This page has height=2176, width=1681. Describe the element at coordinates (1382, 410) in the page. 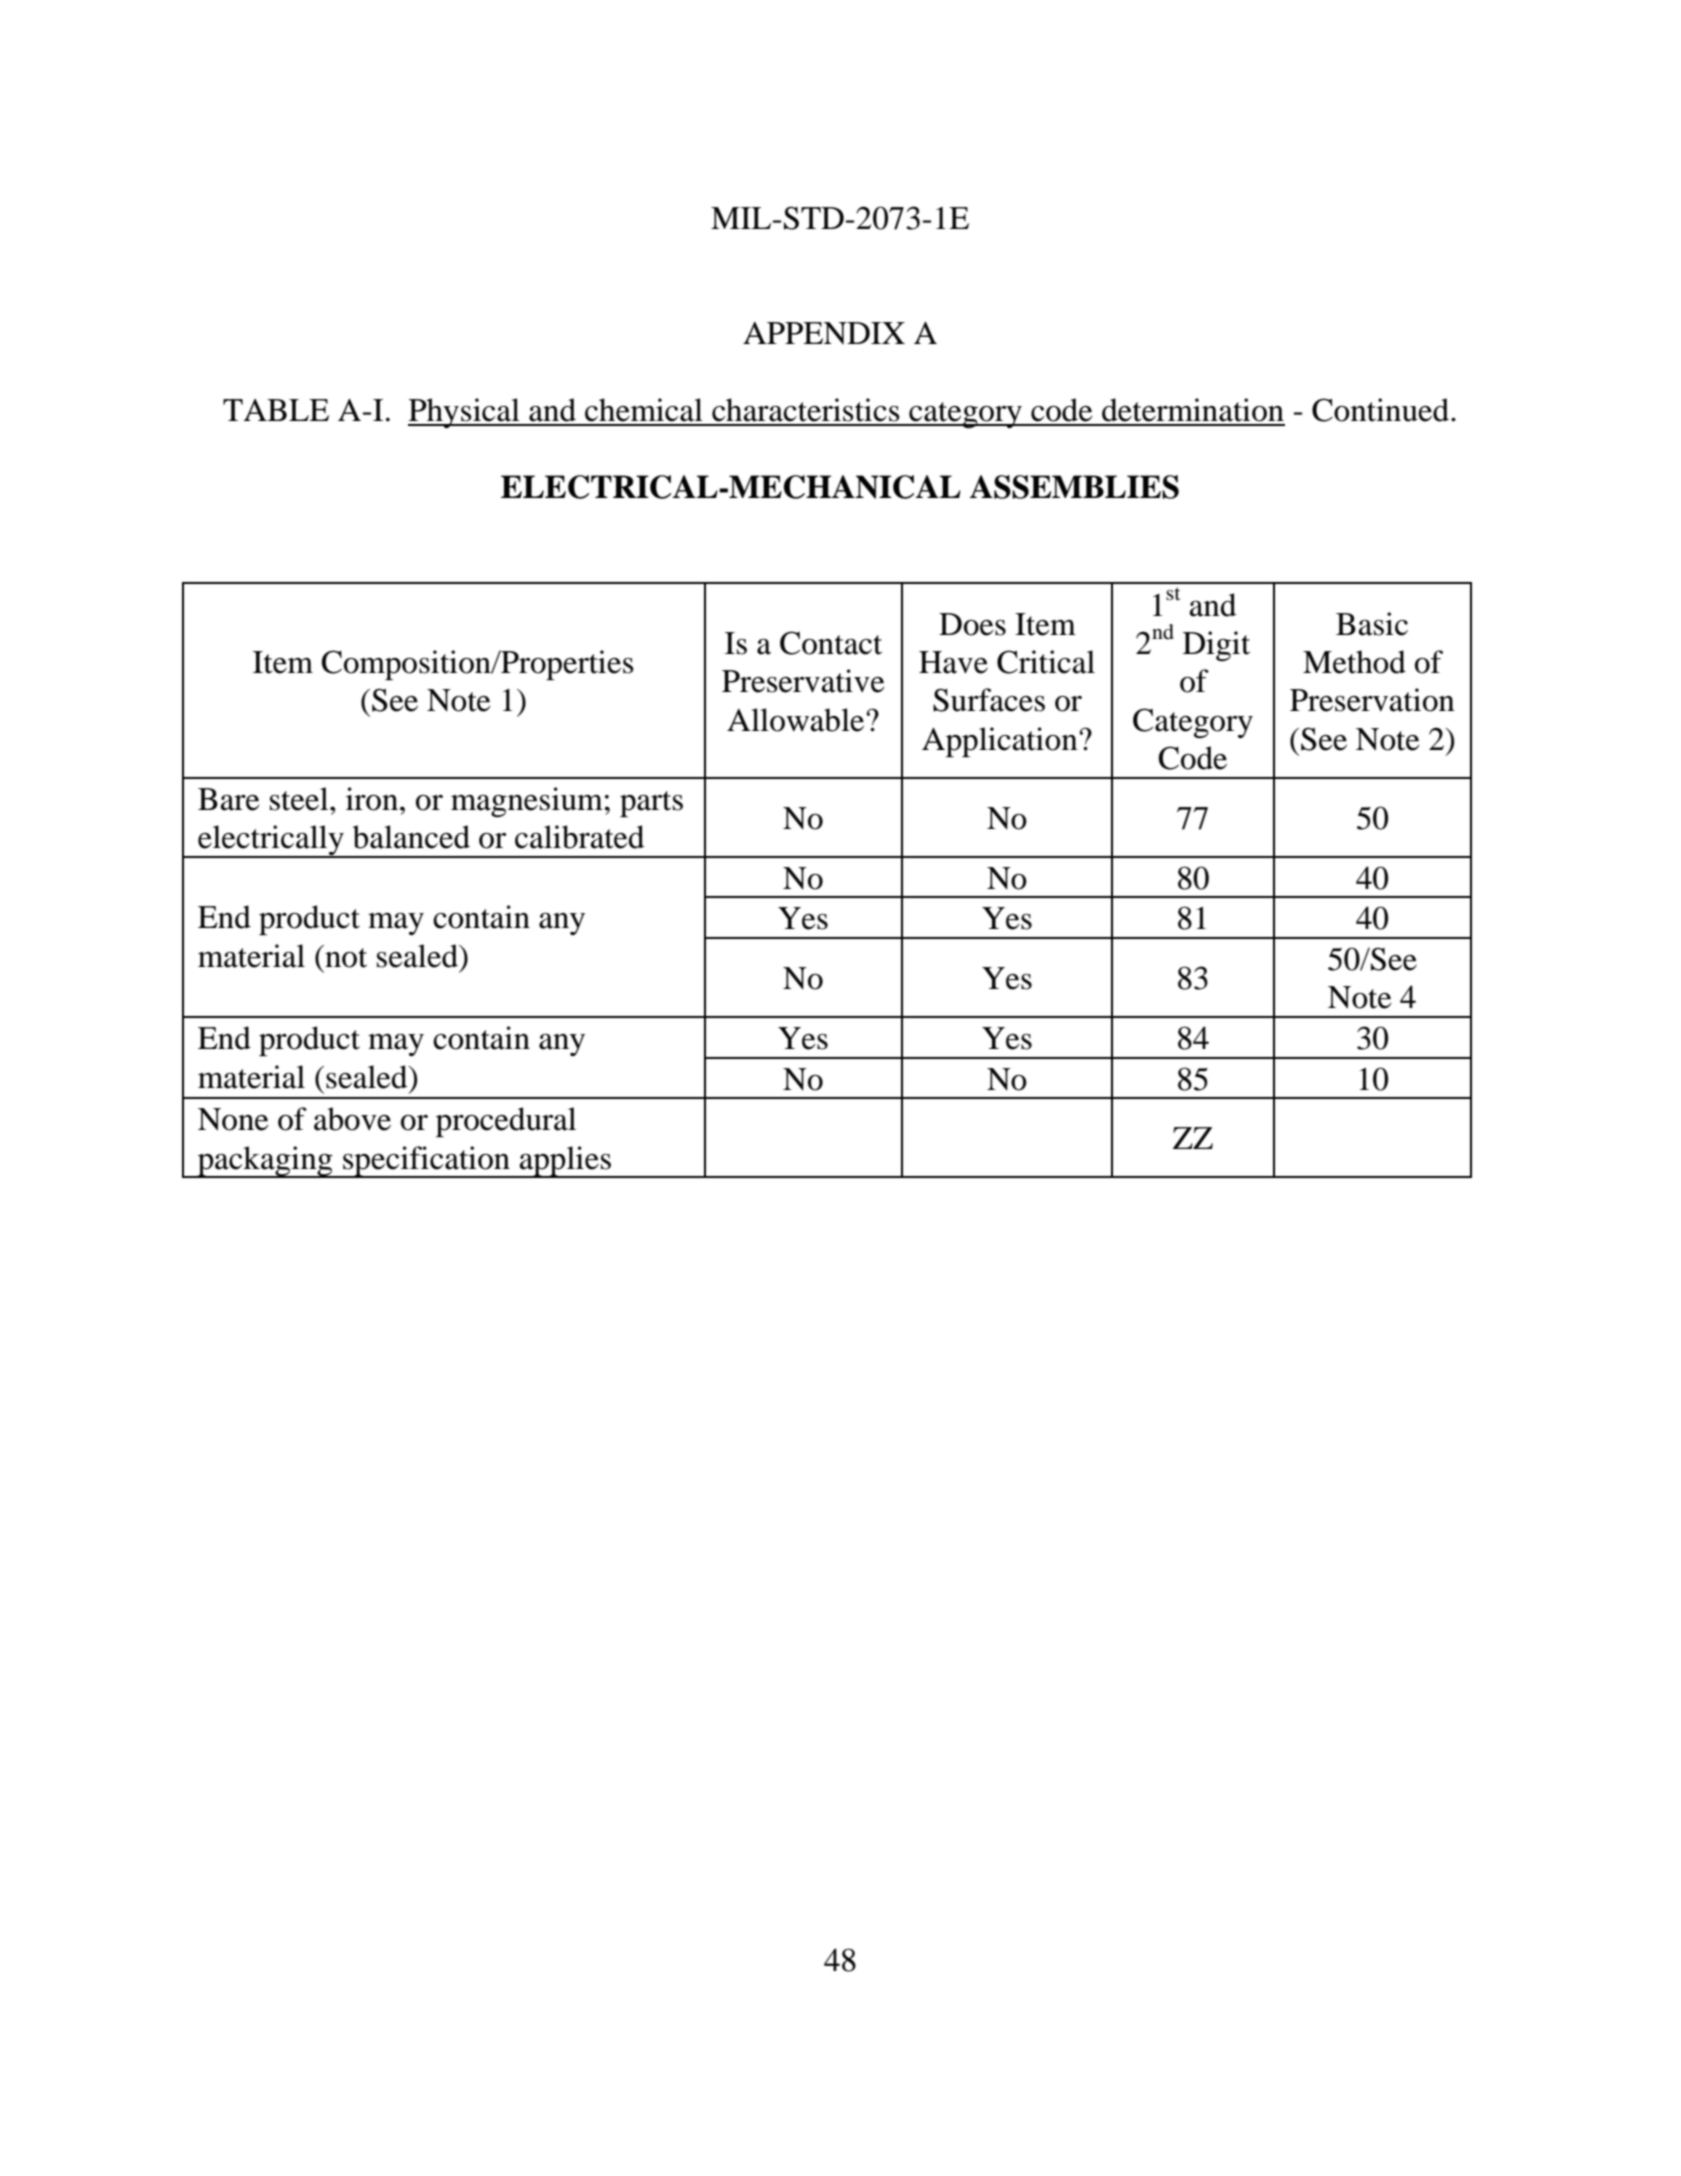

I see `Continued` at that location.
